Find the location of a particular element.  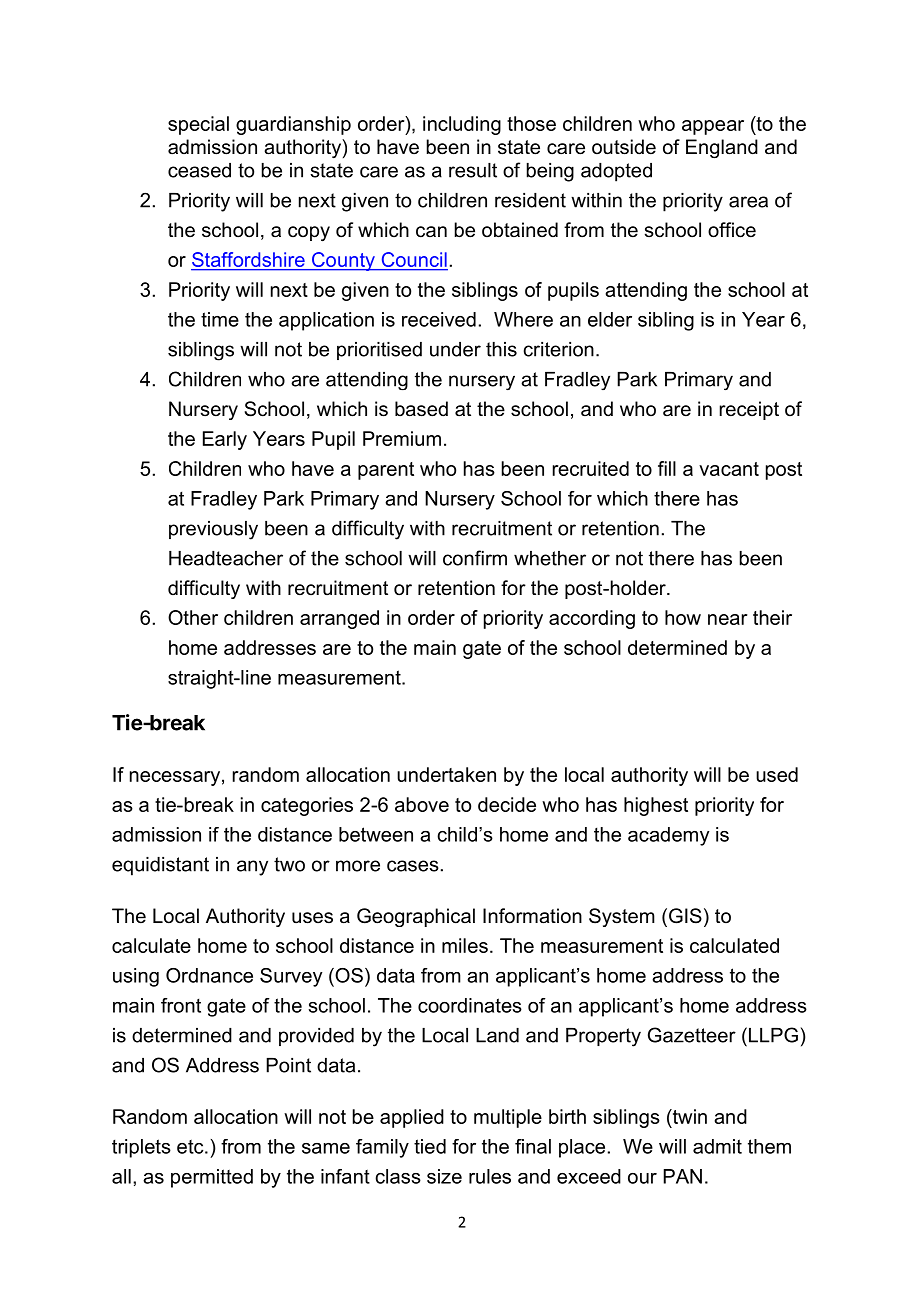

confirm is located at coordinates (475, 558).
